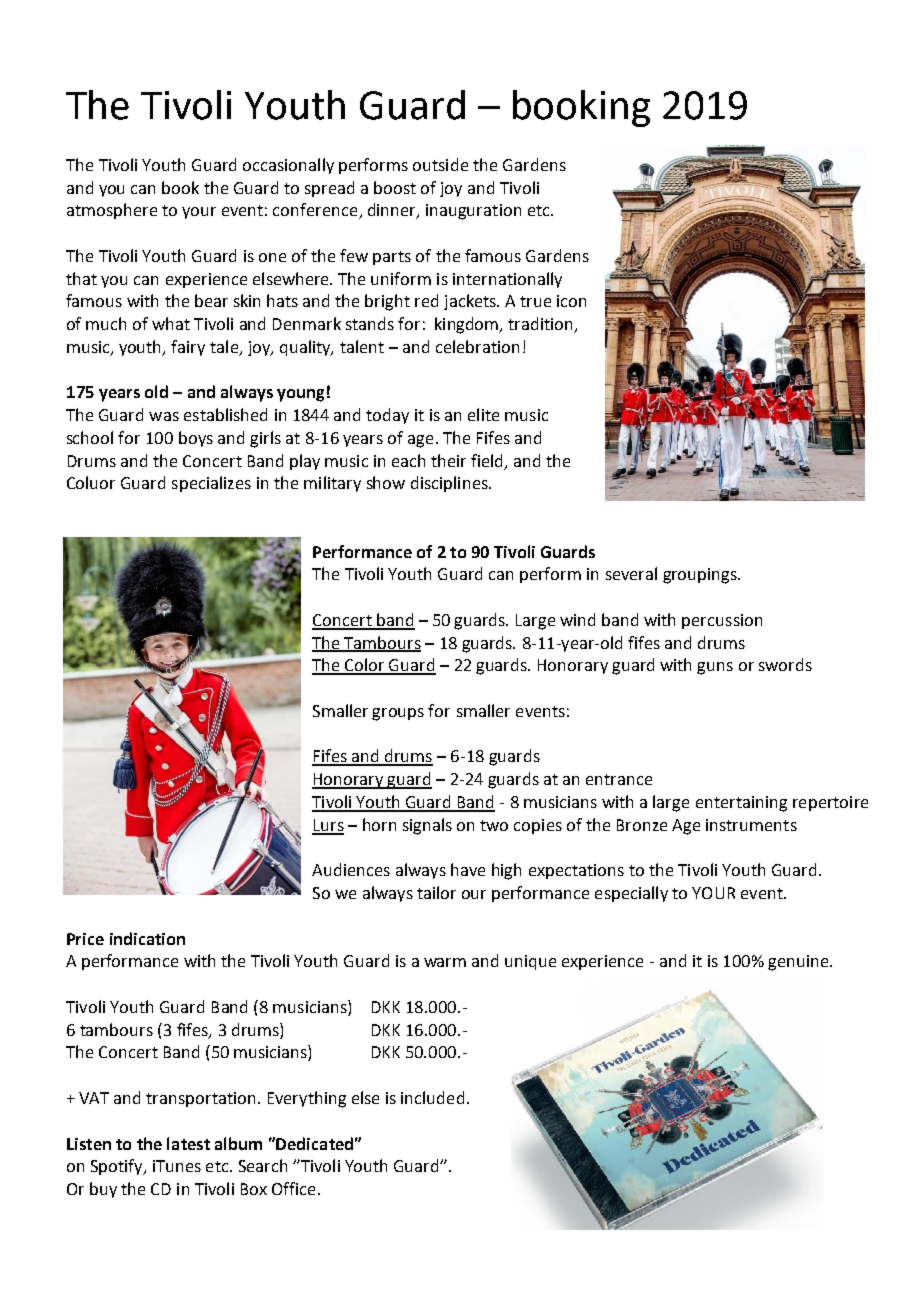  I want to click on included, so click(432, 1097).
